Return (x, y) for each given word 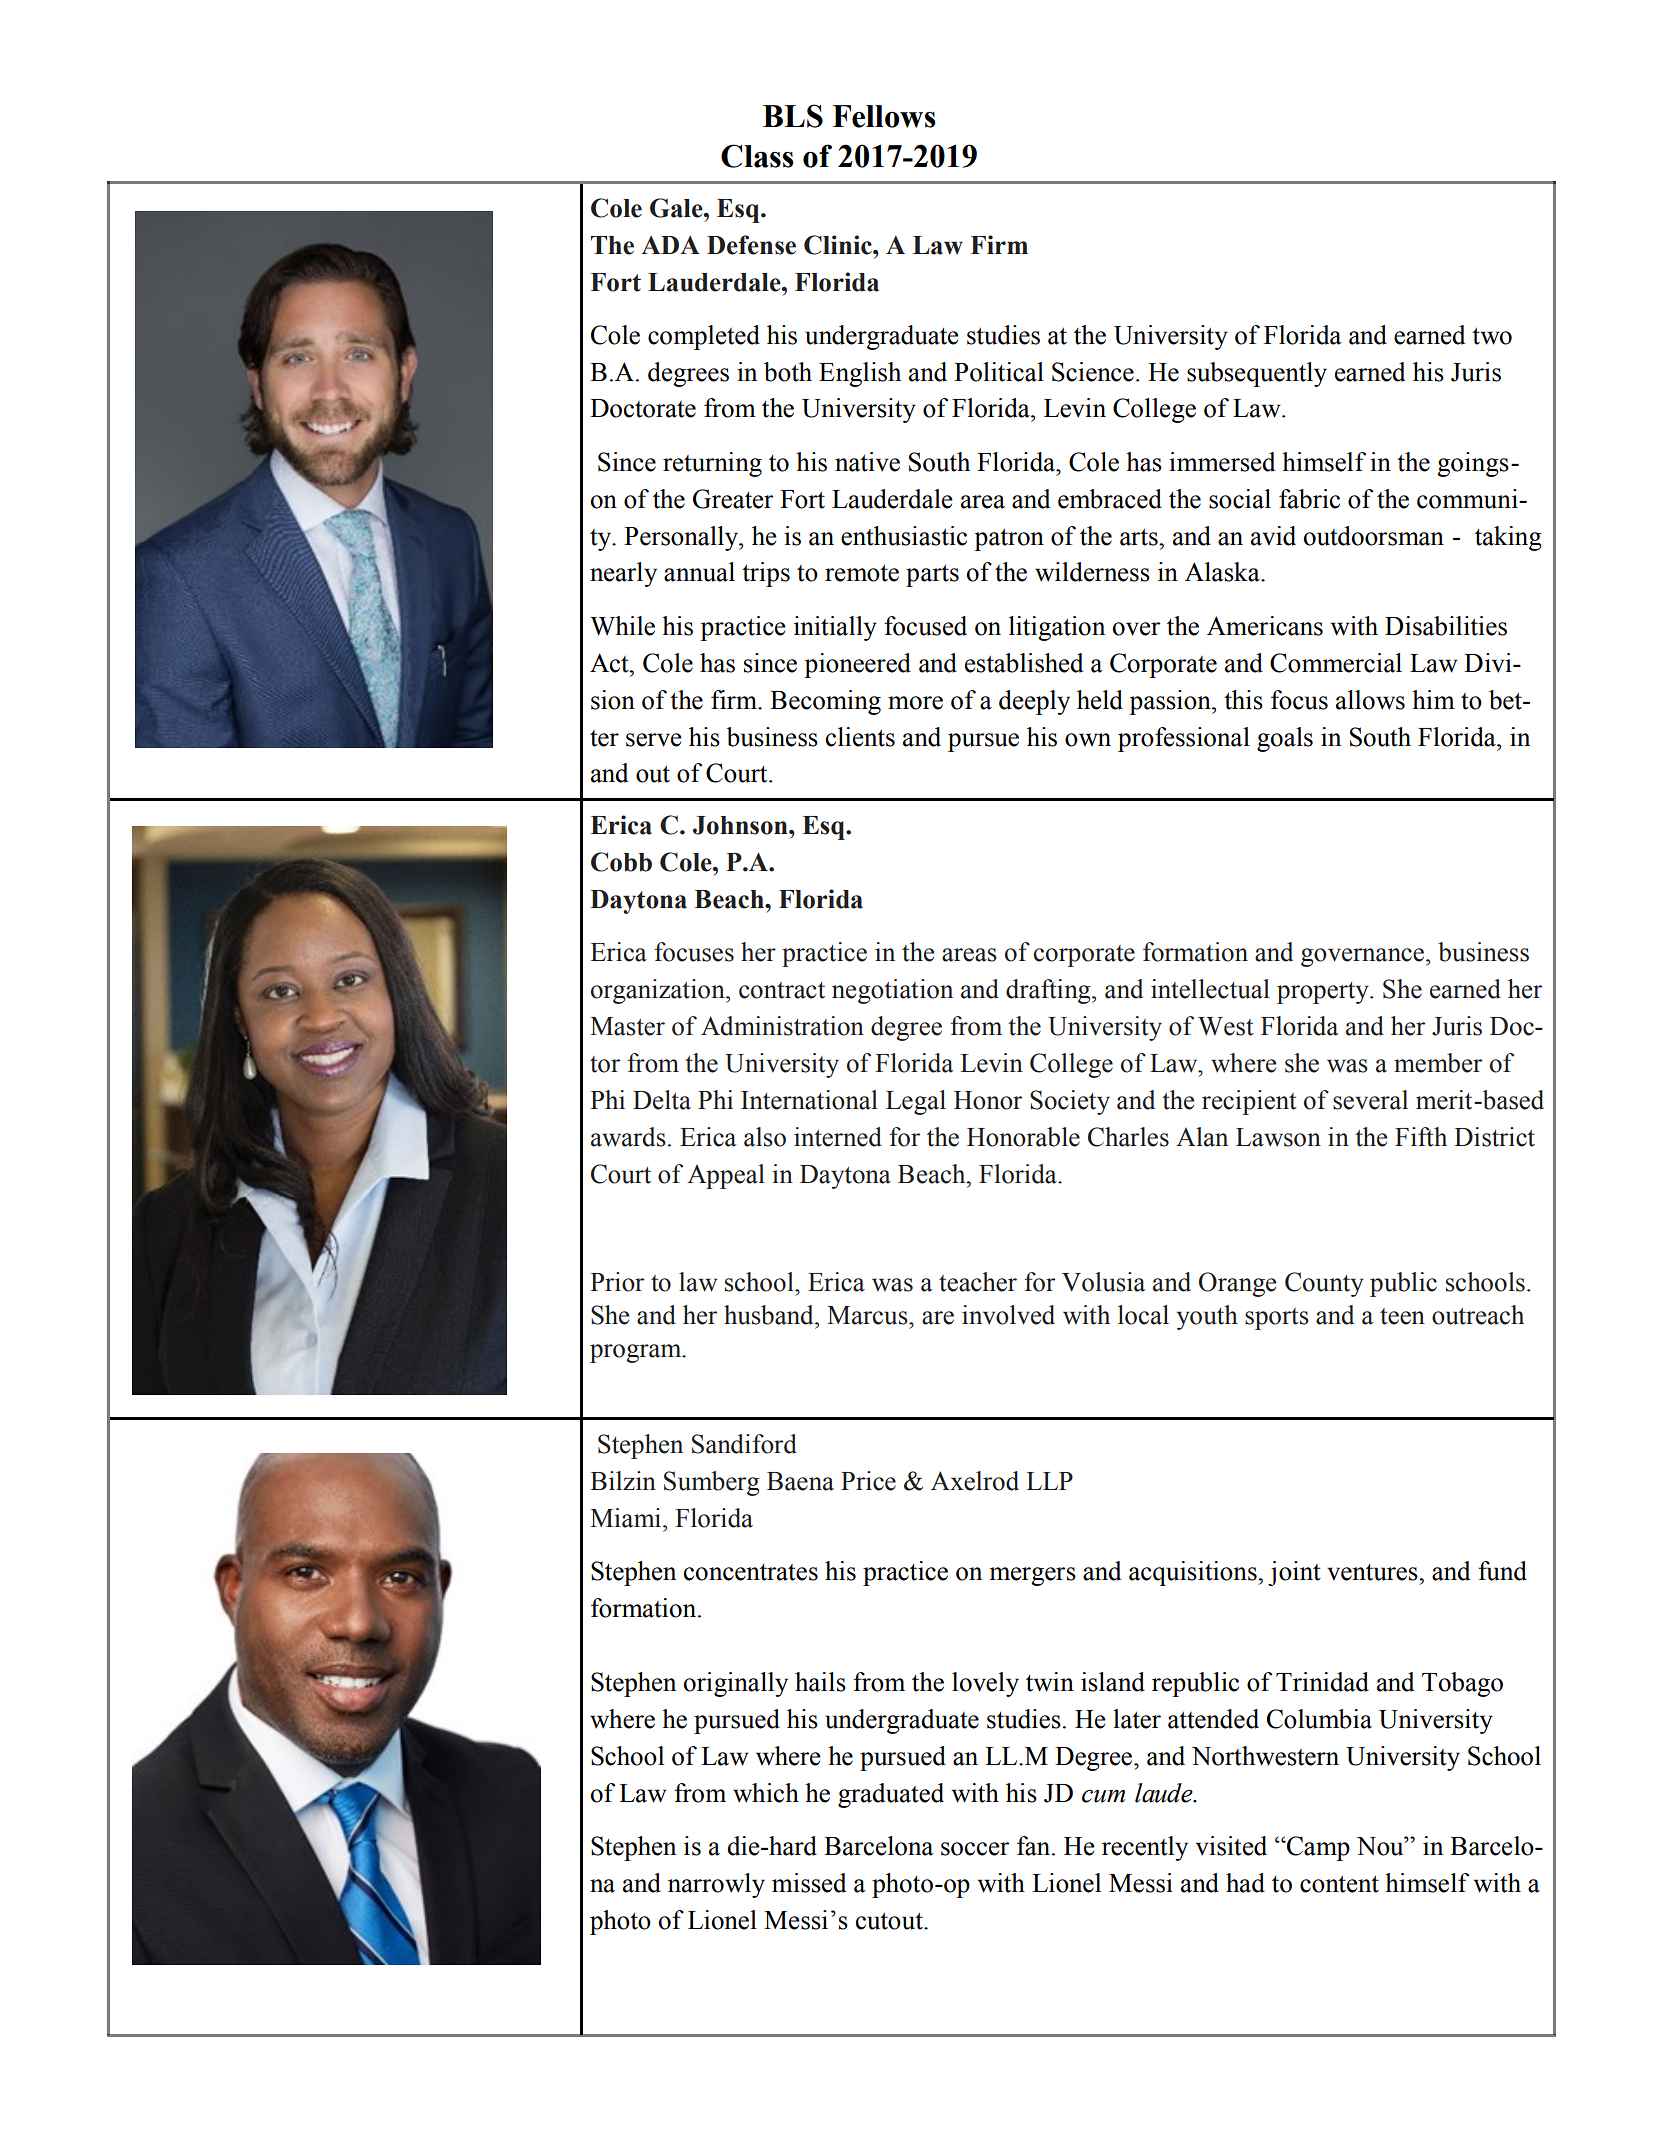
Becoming (825, 702)
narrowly (716, 1885)
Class (757, 156)
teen (1402, 1316)
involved (1008, 1315)
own (1088, 740)
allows (1370, 700)
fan (1035, 1846)
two (1492, 336)
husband (770, 1315)
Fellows (884, 116)
